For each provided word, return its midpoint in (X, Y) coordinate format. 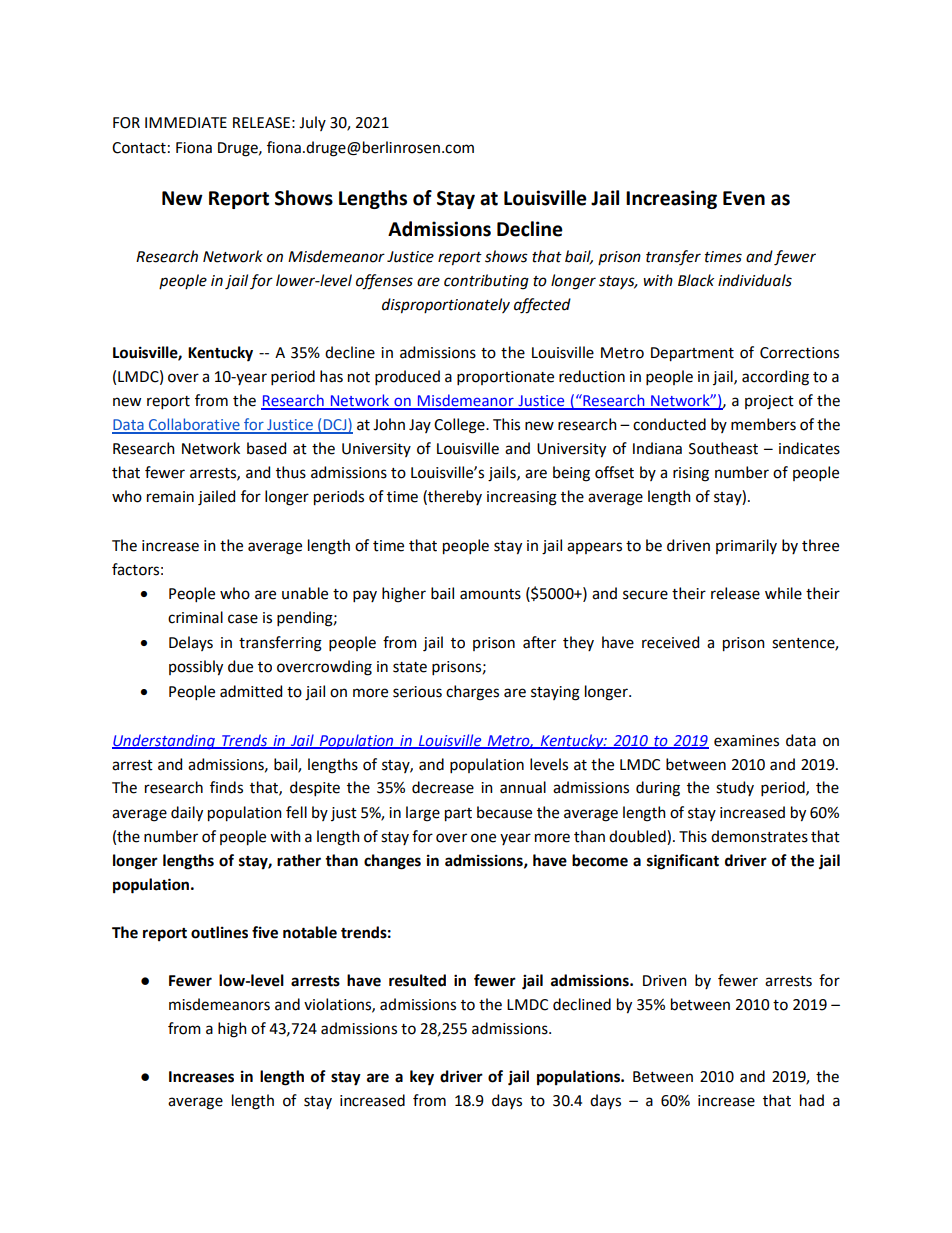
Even (744, 198)
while (783, 593)
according (775, 378)
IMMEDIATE (186, 122)
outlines (219, 932)
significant (683, 862)
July (312, 123)
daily (187, 814)
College (460, 426)
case (243, 619)
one (483, 838)
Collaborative (194, 425)
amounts (490, 594)
